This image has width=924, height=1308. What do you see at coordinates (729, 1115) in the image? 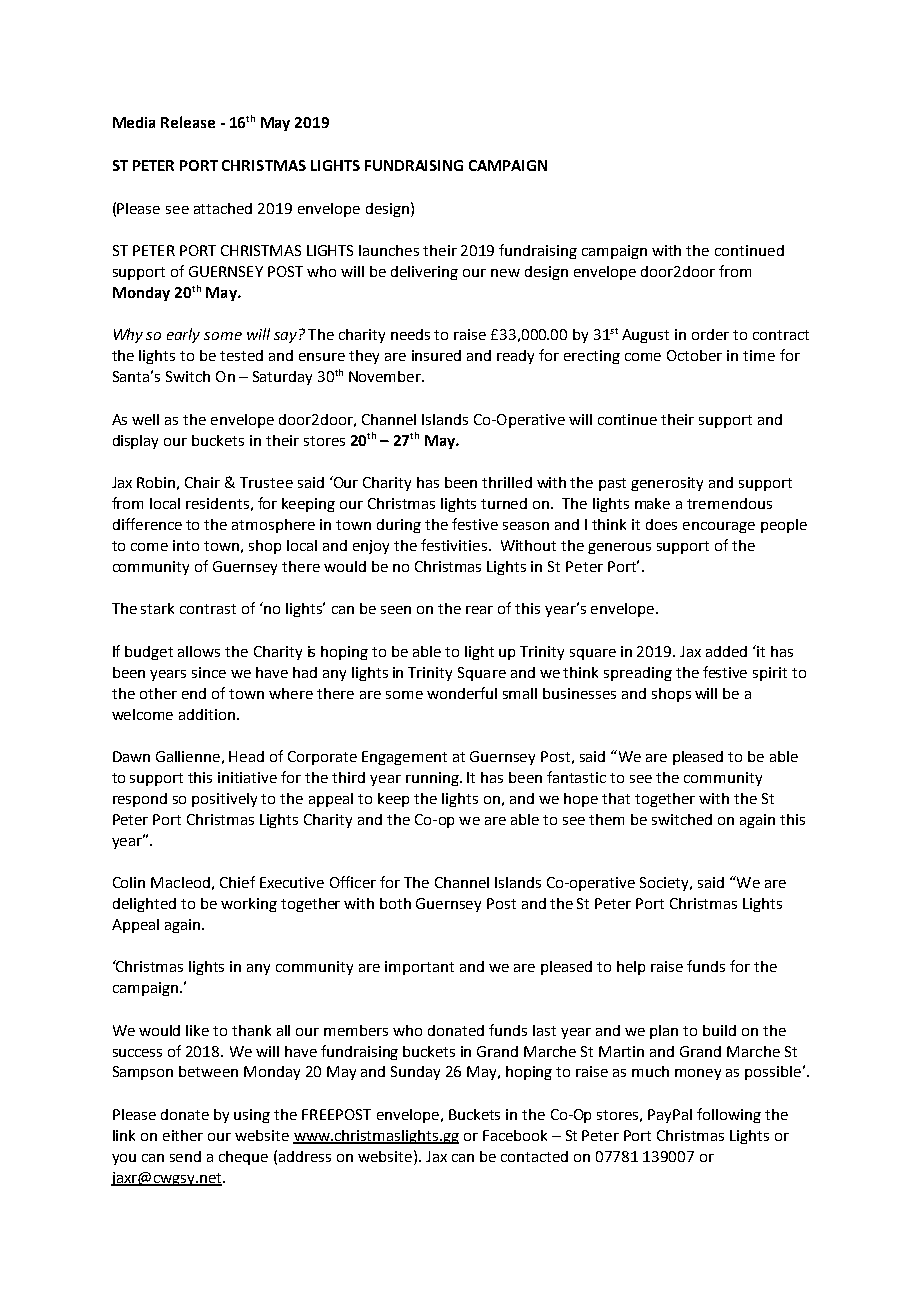
I see `following` at bounding box center [729, 1115].
